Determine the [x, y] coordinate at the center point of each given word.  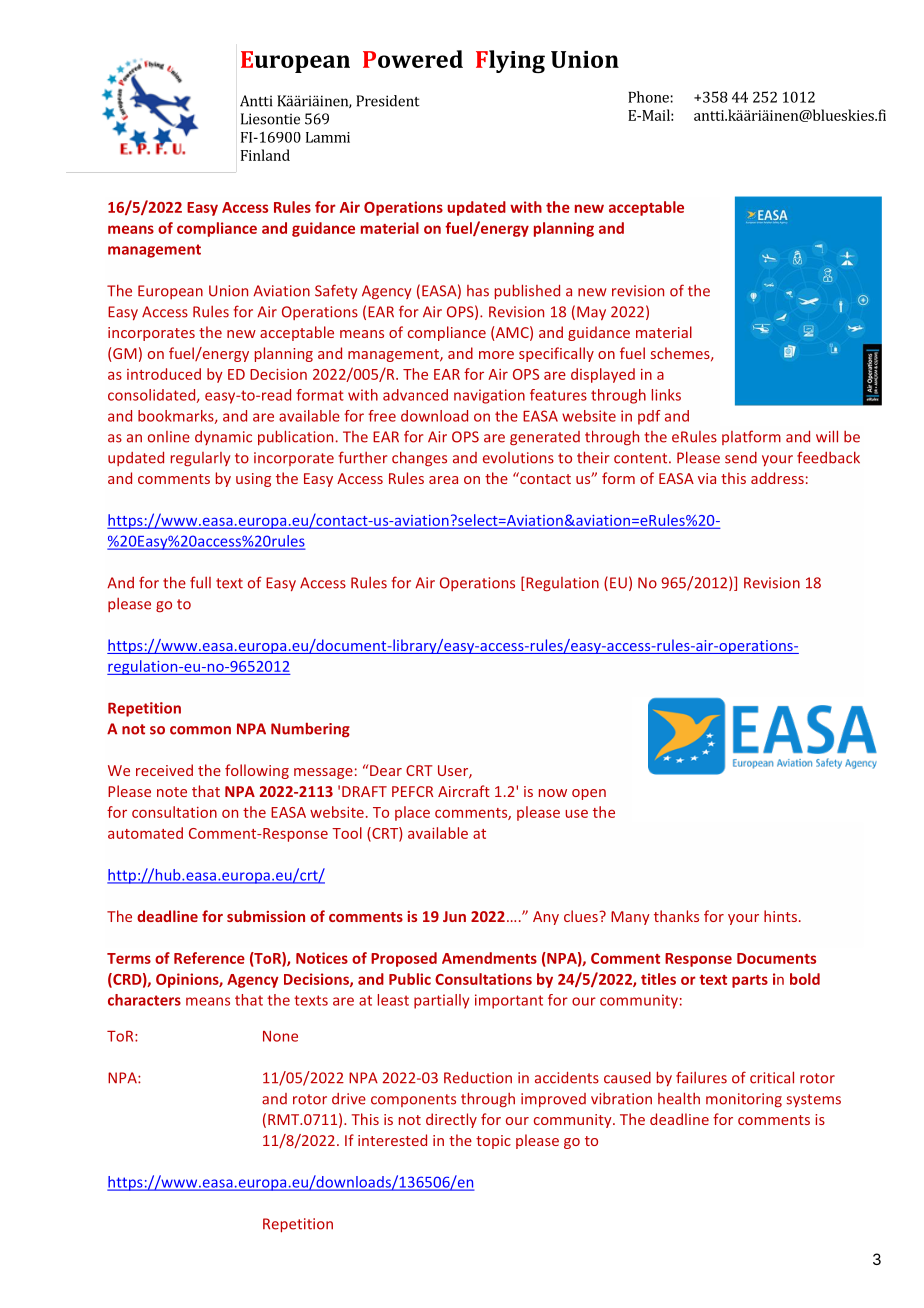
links [666, 395]
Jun [454, 916]
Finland [265, 155]
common [200, 730]
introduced [164, 374]
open [589, 794]
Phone [648, 97]
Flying [510, 61]
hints [780, 916]
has [478, 291]
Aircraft [464, 791]
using [253, 480]
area [443, 480]
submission [266, 916]
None [280, 1036]
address [777, 478]
